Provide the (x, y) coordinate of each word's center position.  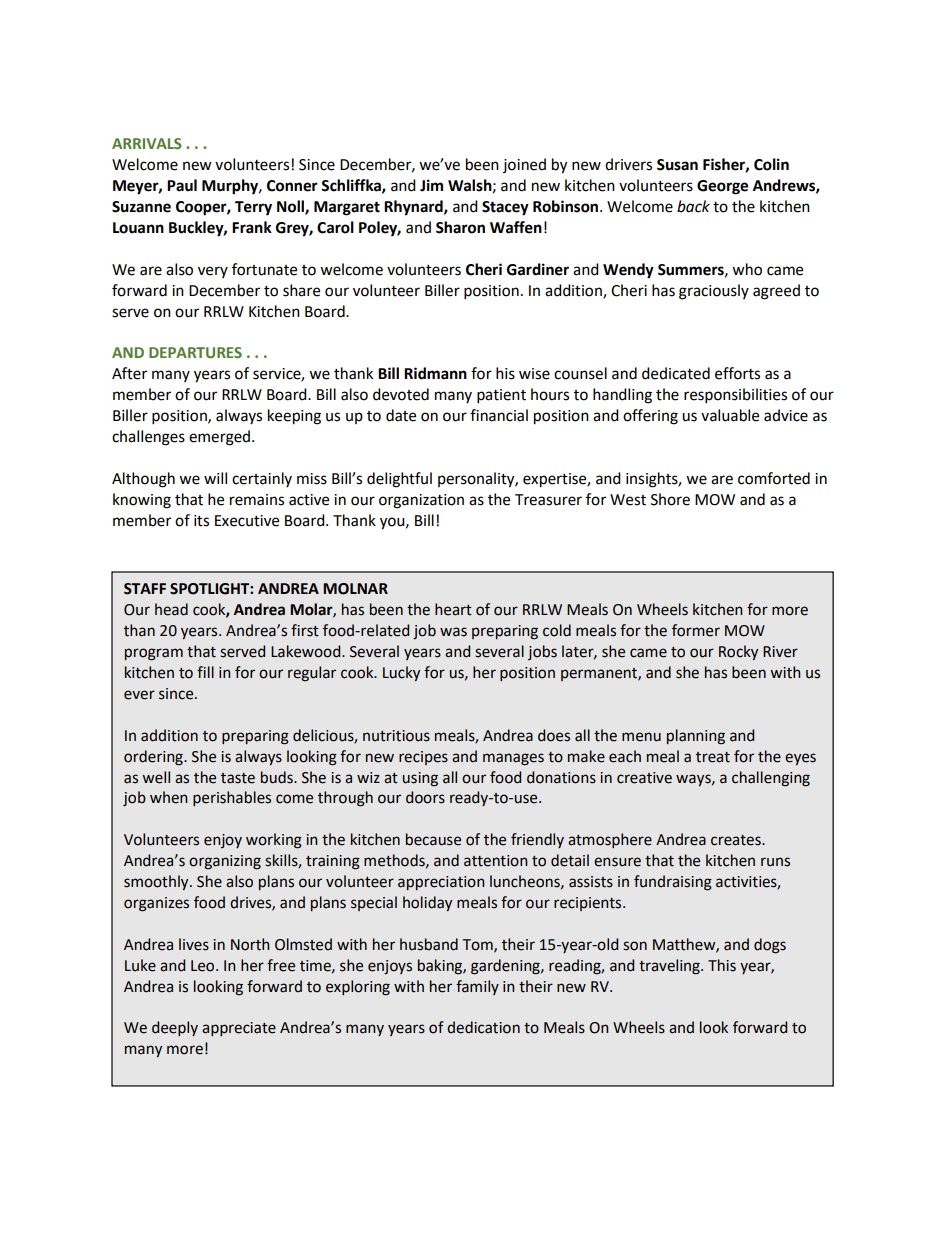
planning (696, 737)
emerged (221, 438)
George (722, 187)
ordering (154, 758)
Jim (431, 185)
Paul (182, 185)
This (722, 965)
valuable (730, 415)
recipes (423, 758)
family (477, 987)
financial (499, 415)
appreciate (239, 1029)
